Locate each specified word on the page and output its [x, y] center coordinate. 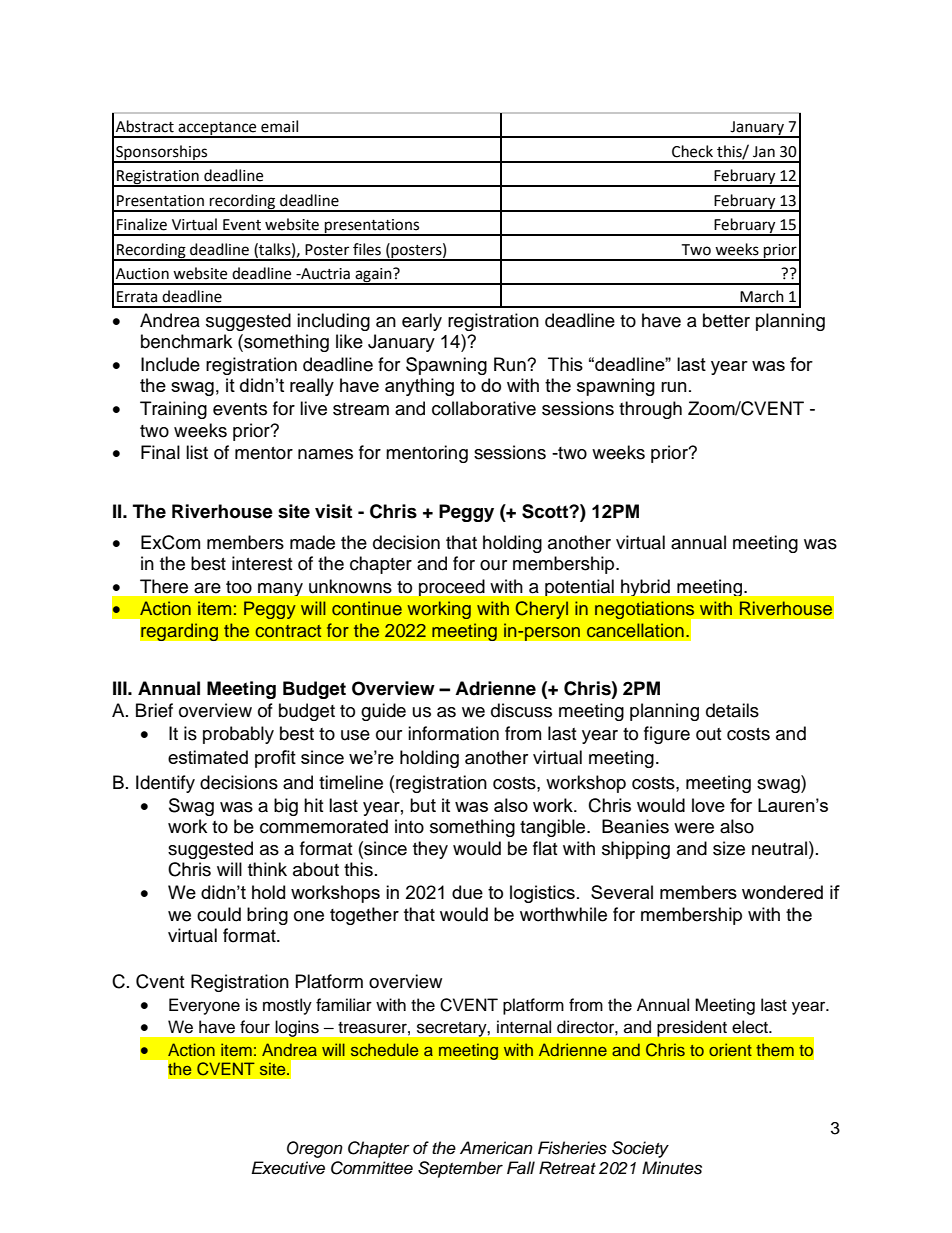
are [207, 588]
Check [692, 151]
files [367, 249]
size [729, 848]
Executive [288, 1168]
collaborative [484, 408]
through [650, 410]
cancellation [635, 630]
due [467, 892]
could [219, 914]
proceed [452, 587]
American [496, 1148]
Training [173, 410]
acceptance [218, 129]
